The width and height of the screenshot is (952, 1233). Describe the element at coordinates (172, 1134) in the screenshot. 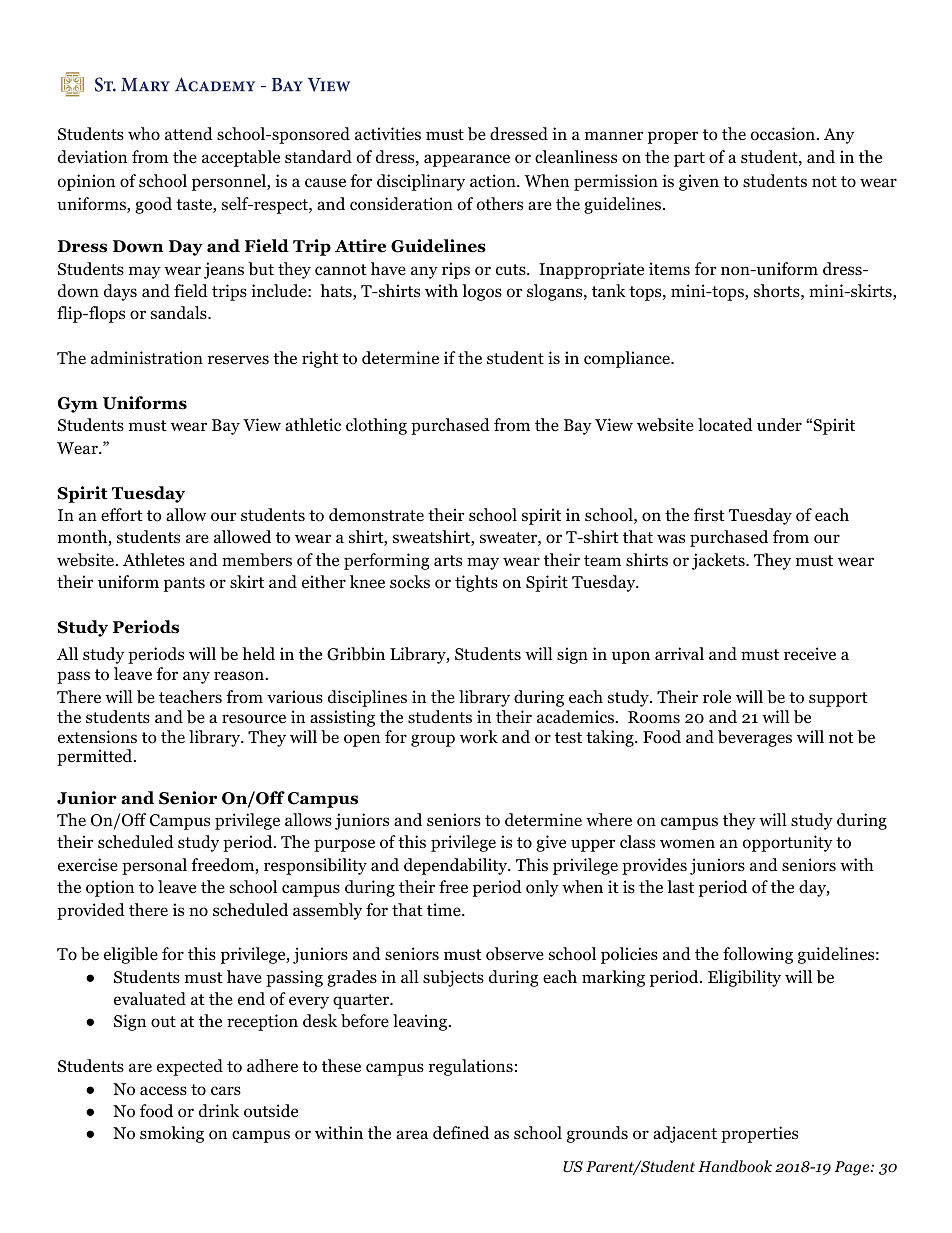

I see `smoking` at that location.
